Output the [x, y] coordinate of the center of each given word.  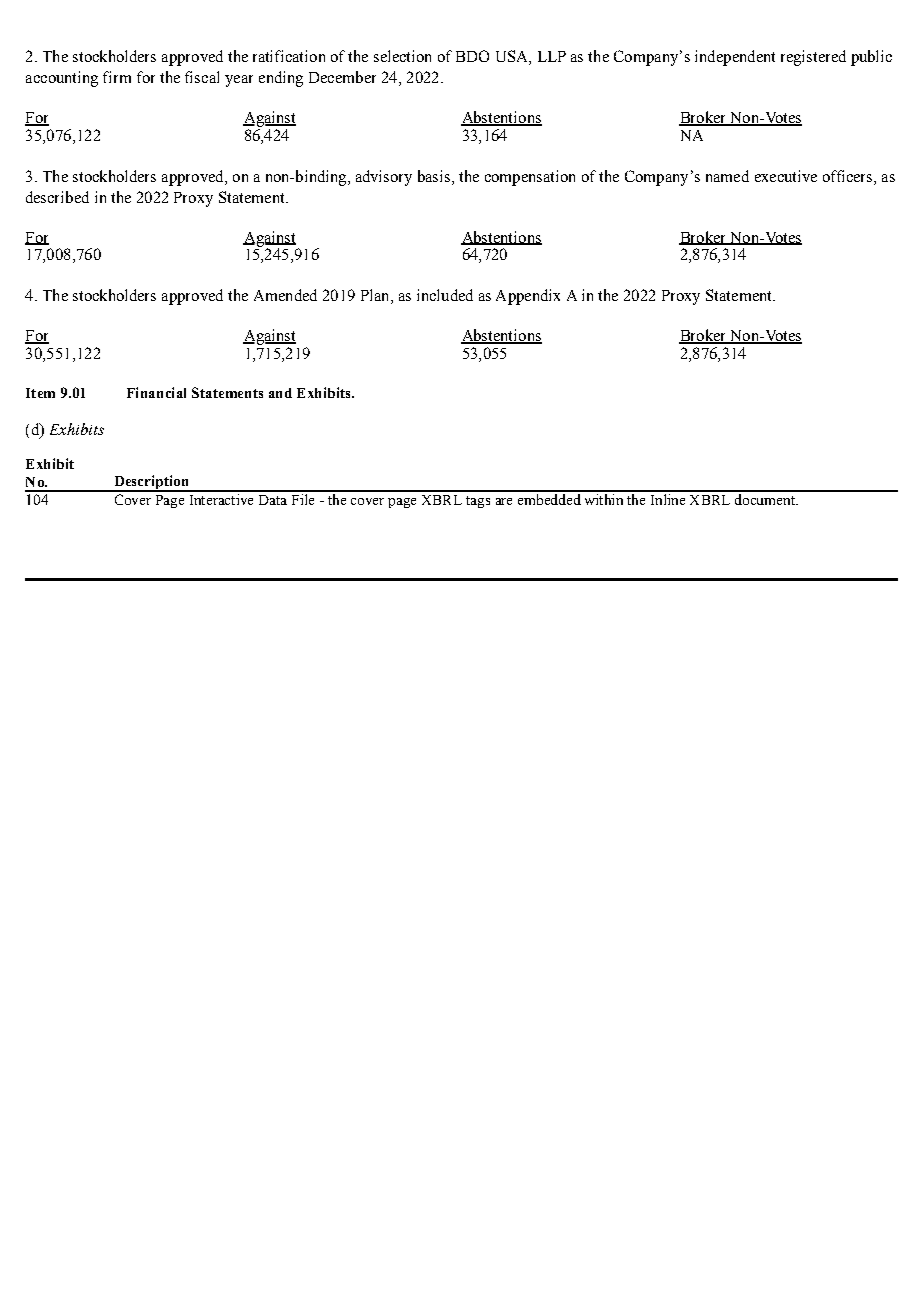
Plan [376, 296]
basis [434, 176]
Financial [156, 392]
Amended [285, 295]
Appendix [528, 297]
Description [151, 483]
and [280, 393]
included [445, 295]
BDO [472, 56]
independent [735, 58]
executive [786, 176]
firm [117, 77]
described [57, 197]
